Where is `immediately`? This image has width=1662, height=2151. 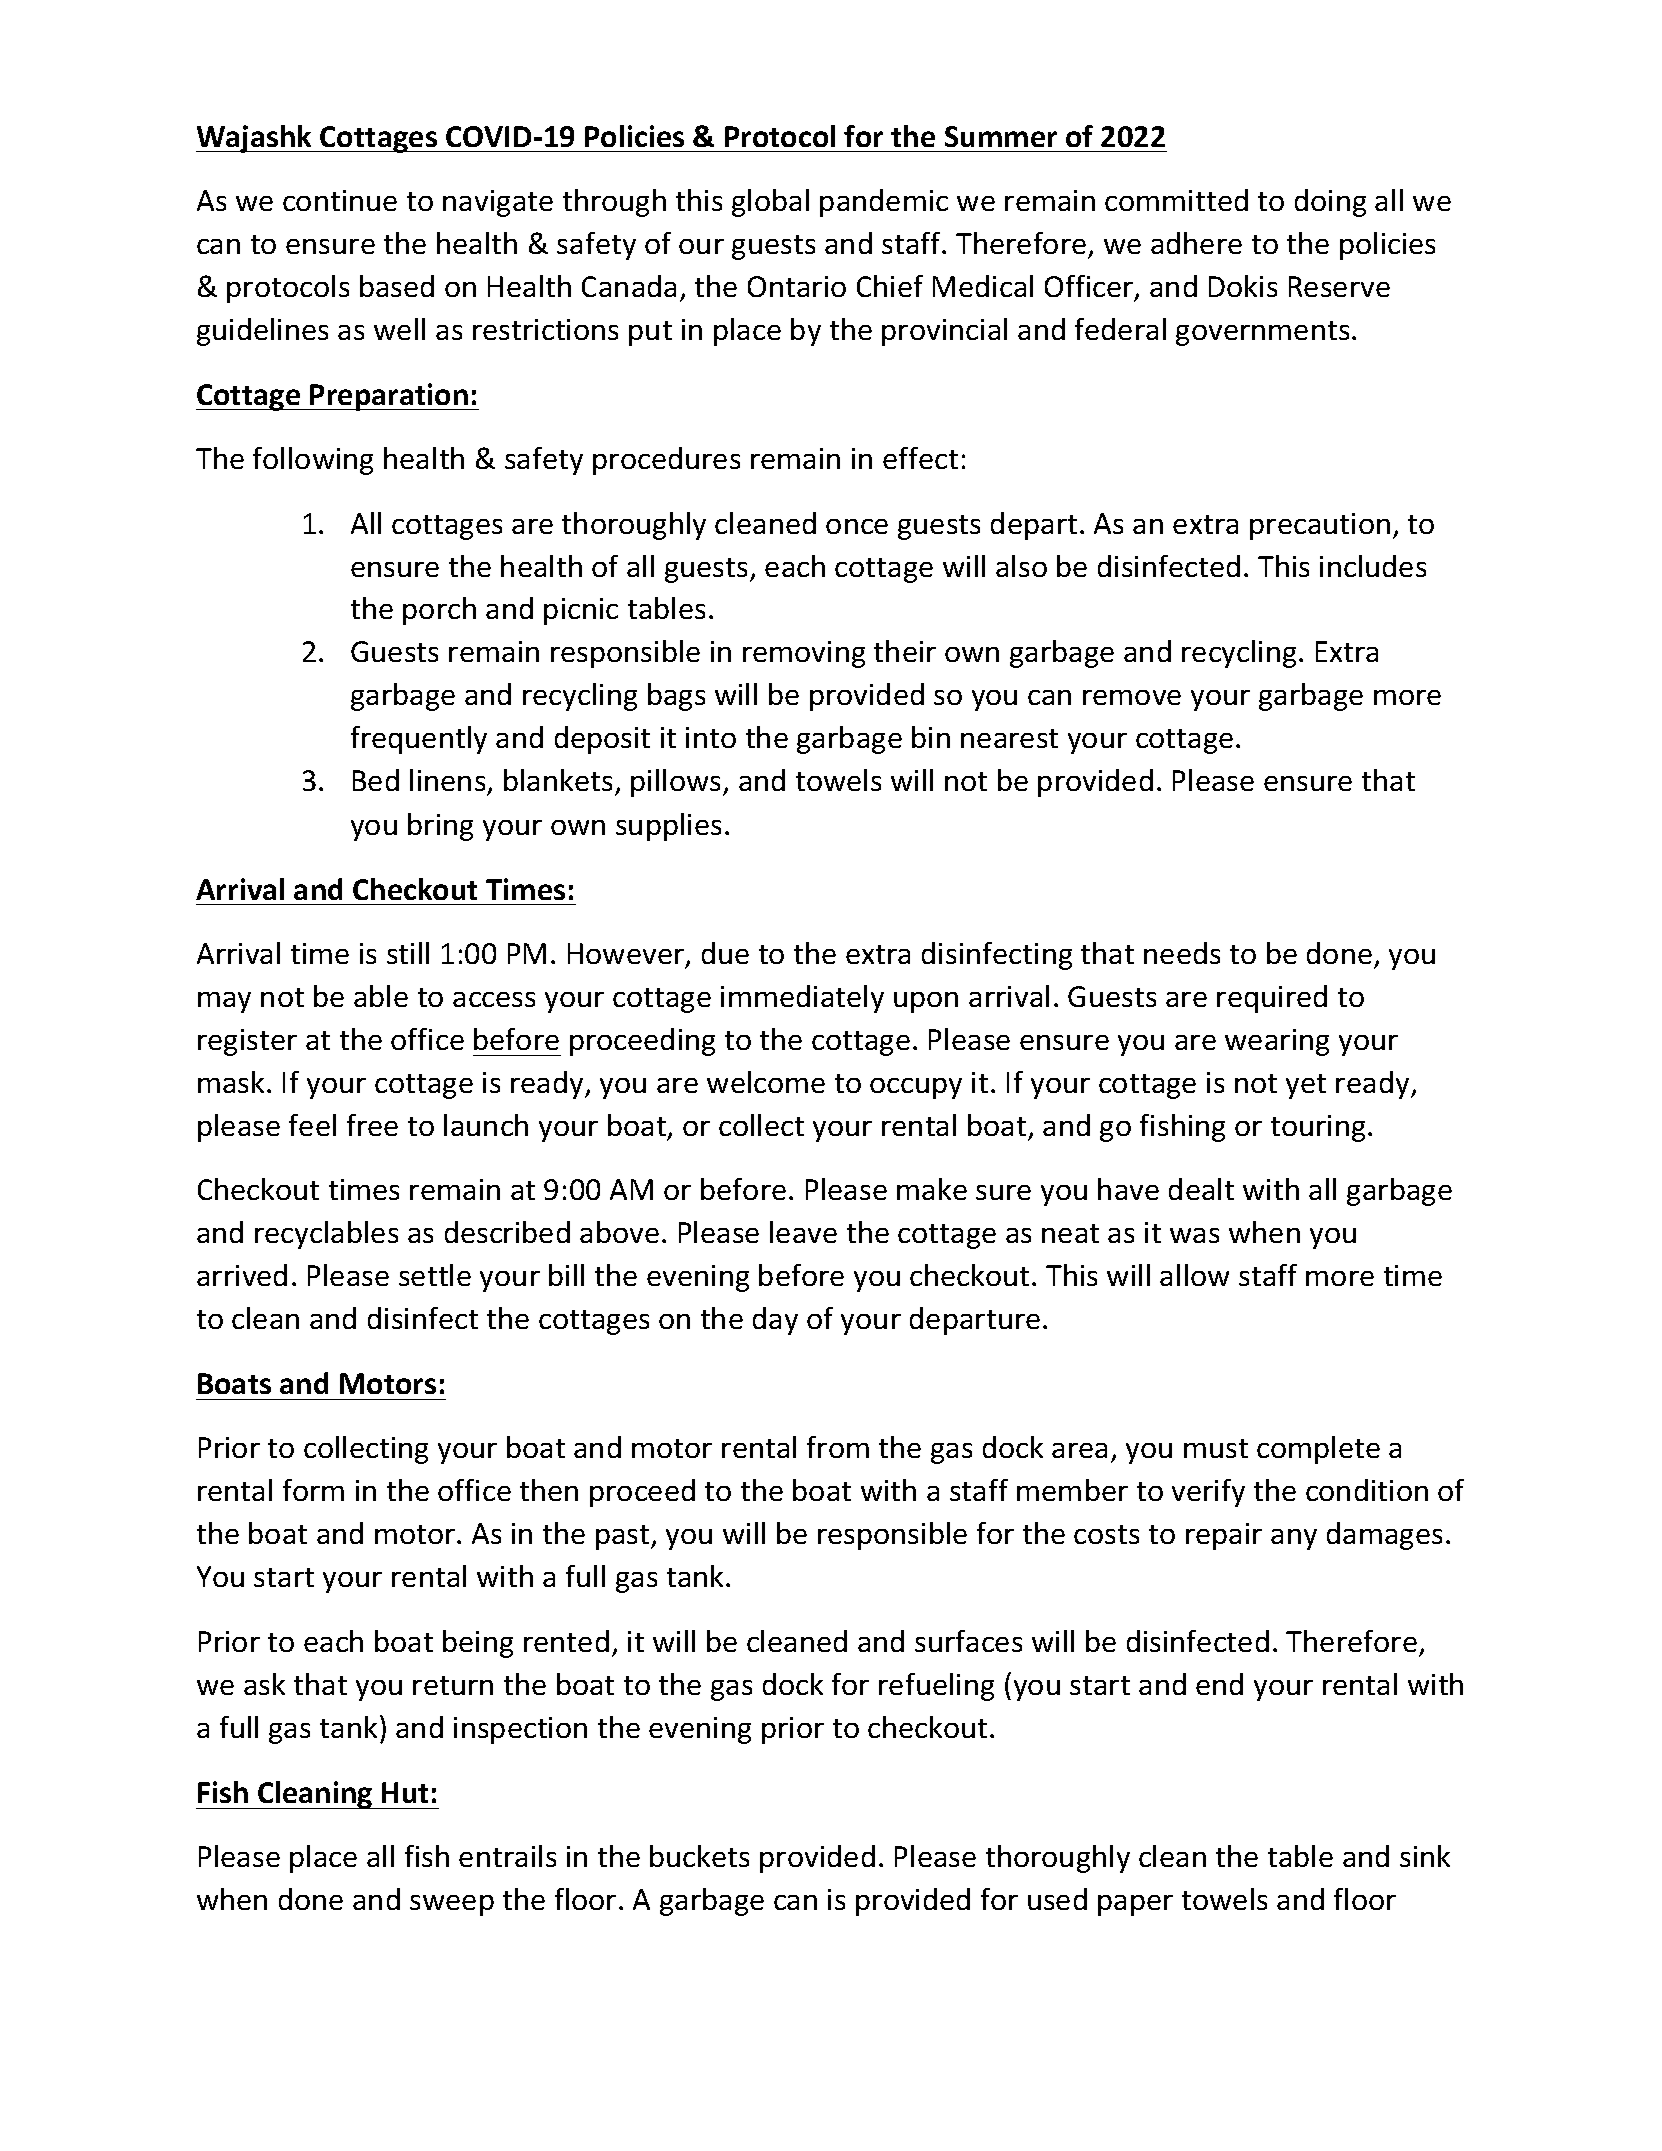 immediately is located at coordinates (802, 999).
